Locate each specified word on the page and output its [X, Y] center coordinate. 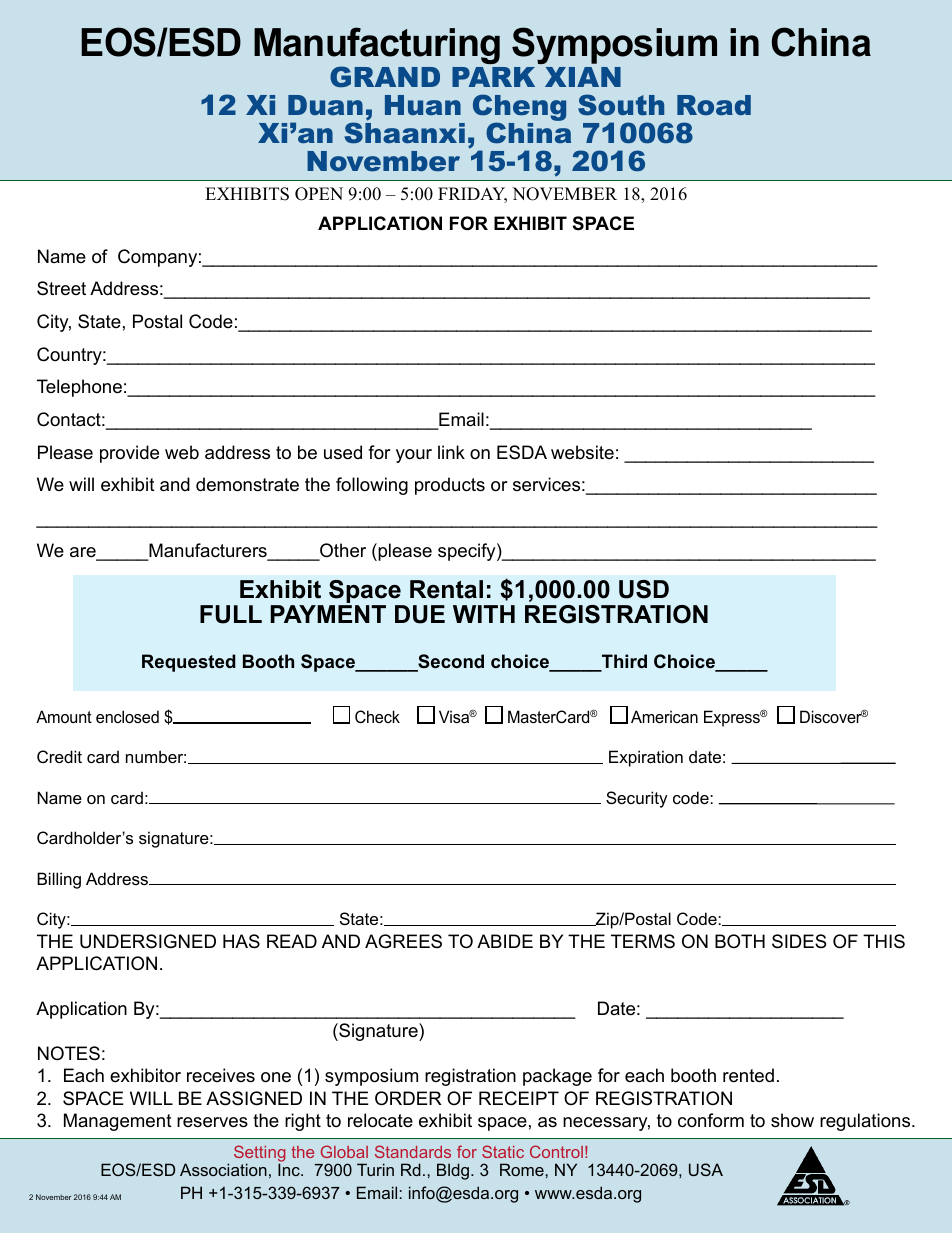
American [664, 716]
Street [61, 288]
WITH [484, 614]
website [582, 452]
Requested [189, 663]
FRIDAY [472, 195]
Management [118, 1122]
